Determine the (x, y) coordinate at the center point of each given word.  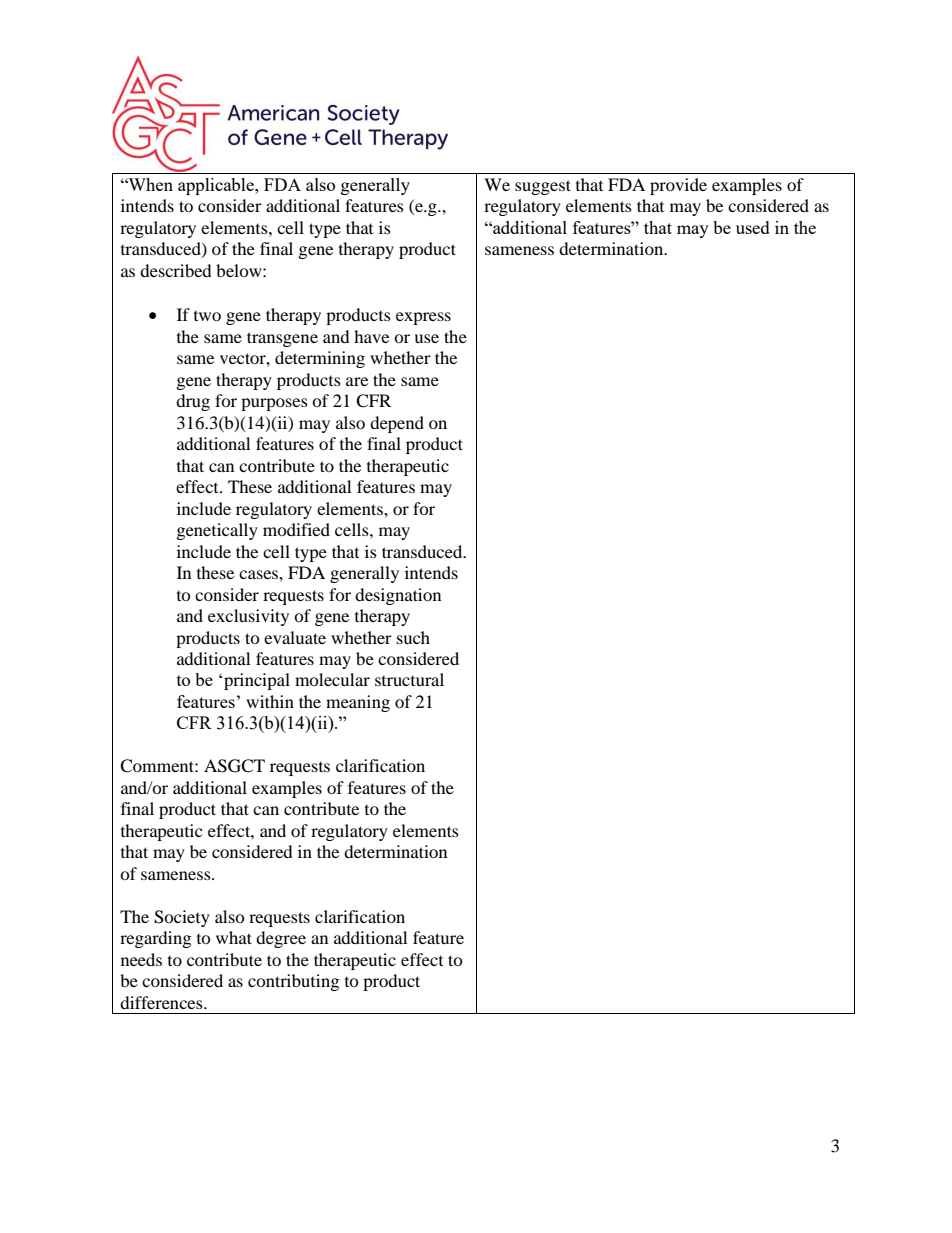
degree (281, 939)
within (270, 701)
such (413, 637)
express (423, 318)
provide (678, 186)
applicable (217, 186)
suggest (543, 187)
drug (193, 402)
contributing (293, 982)
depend (397, 424)
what (234, 937)
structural (409, 679)
